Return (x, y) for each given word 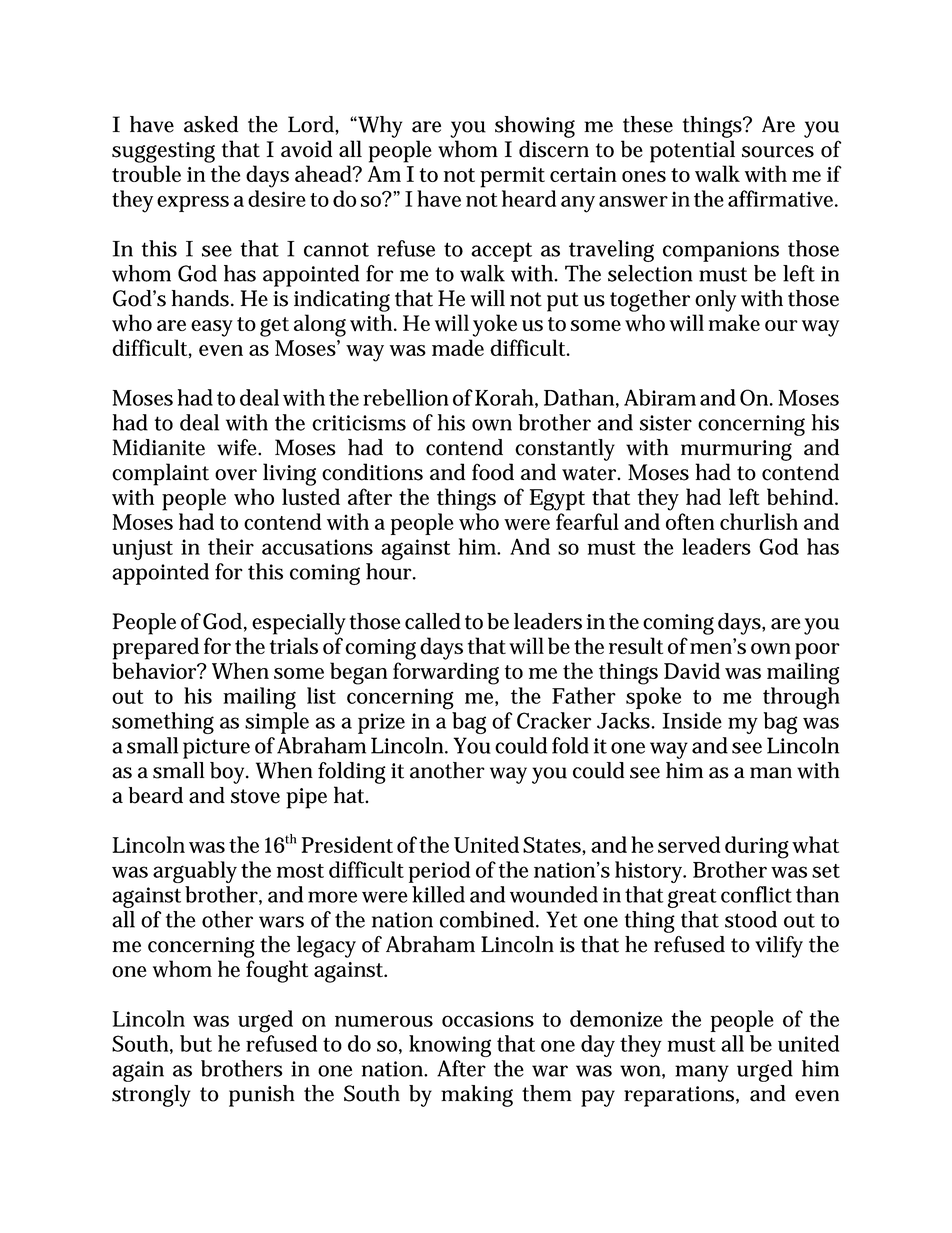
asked (211, 124)
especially (299, 624)
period (439, 872)
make (734, 322)
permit (512, 177)
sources (778, 152)
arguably (195, 872)
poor (817, 651)
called (433, 621)
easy (212, 328)
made (458, 347)
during (757, 847)
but (196, 1043)
